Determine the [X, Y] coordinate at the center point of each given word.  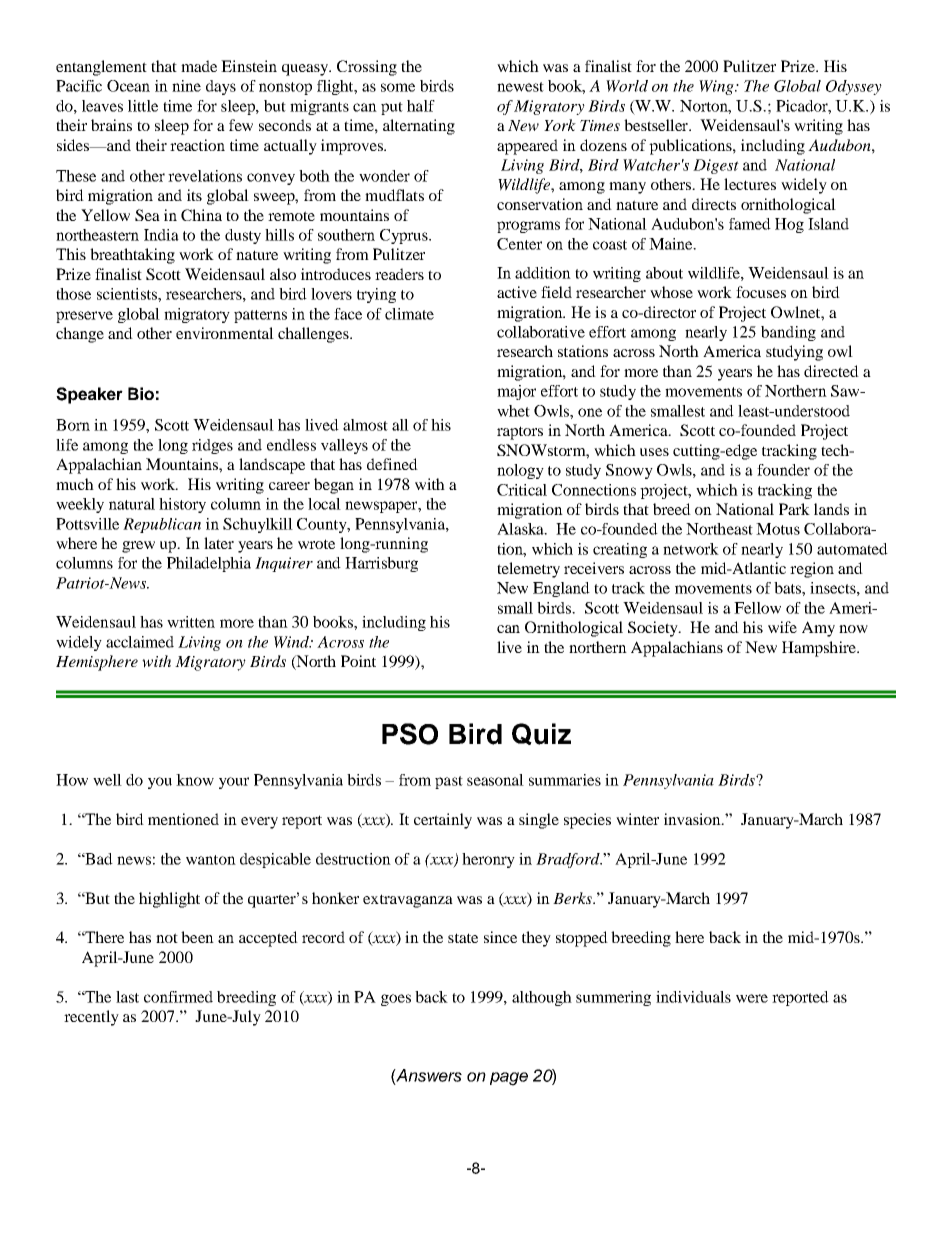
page [509, 1079]
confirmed [178, 997]
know [195, 780]
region [812, 570]
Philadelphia [209, 564]
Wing [717, 87]
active [517, 292]
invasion [693, 819]
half [421, 106]
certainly [443, 821]
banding [788, 333]
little [143, 106]
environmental [225, 333]
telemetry [528, 570]
